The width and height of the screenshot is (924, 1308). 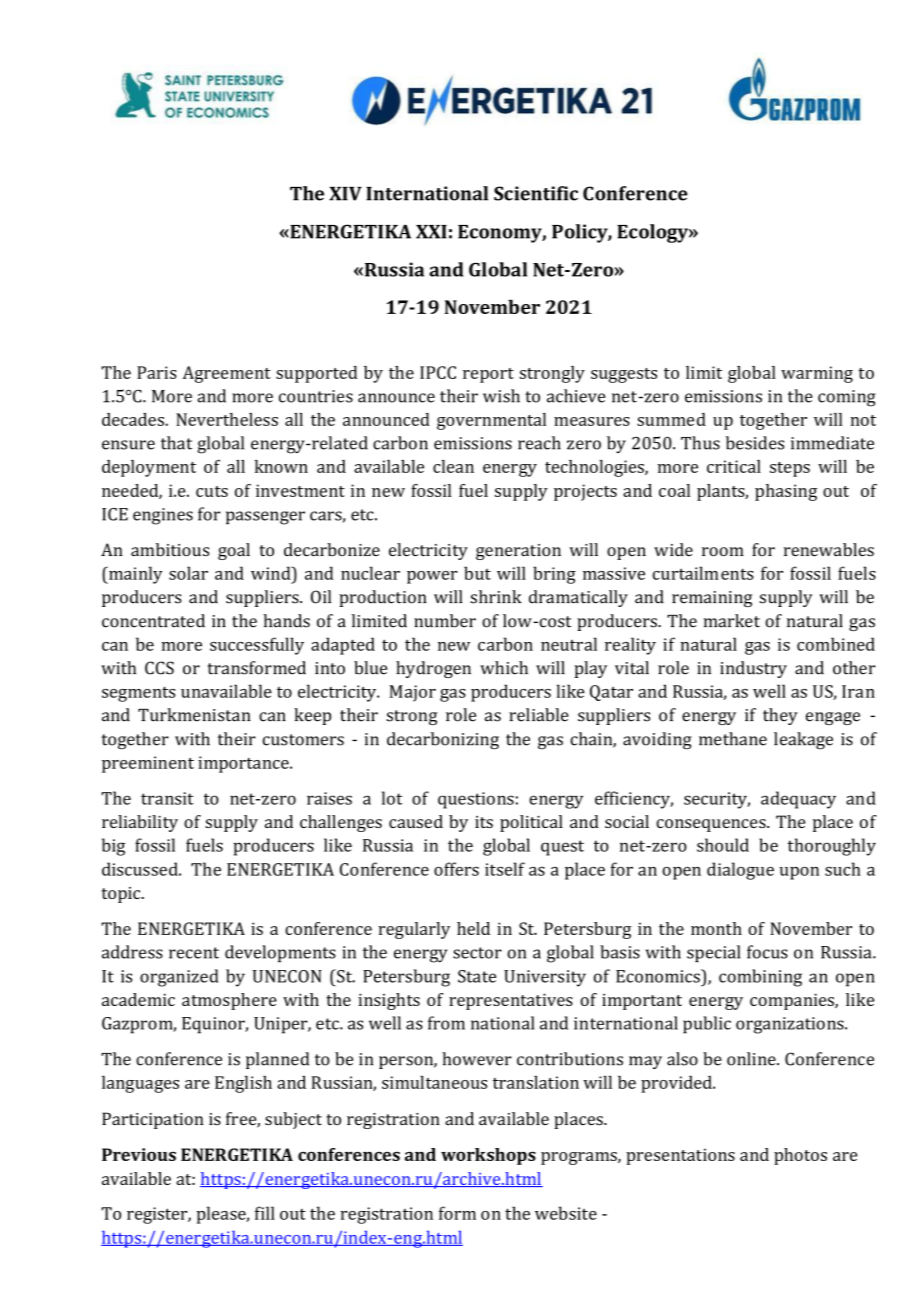 What do you see at coordinates (723, 552) in the screenshot?
I see `room` at bounding box center [723, 552].
